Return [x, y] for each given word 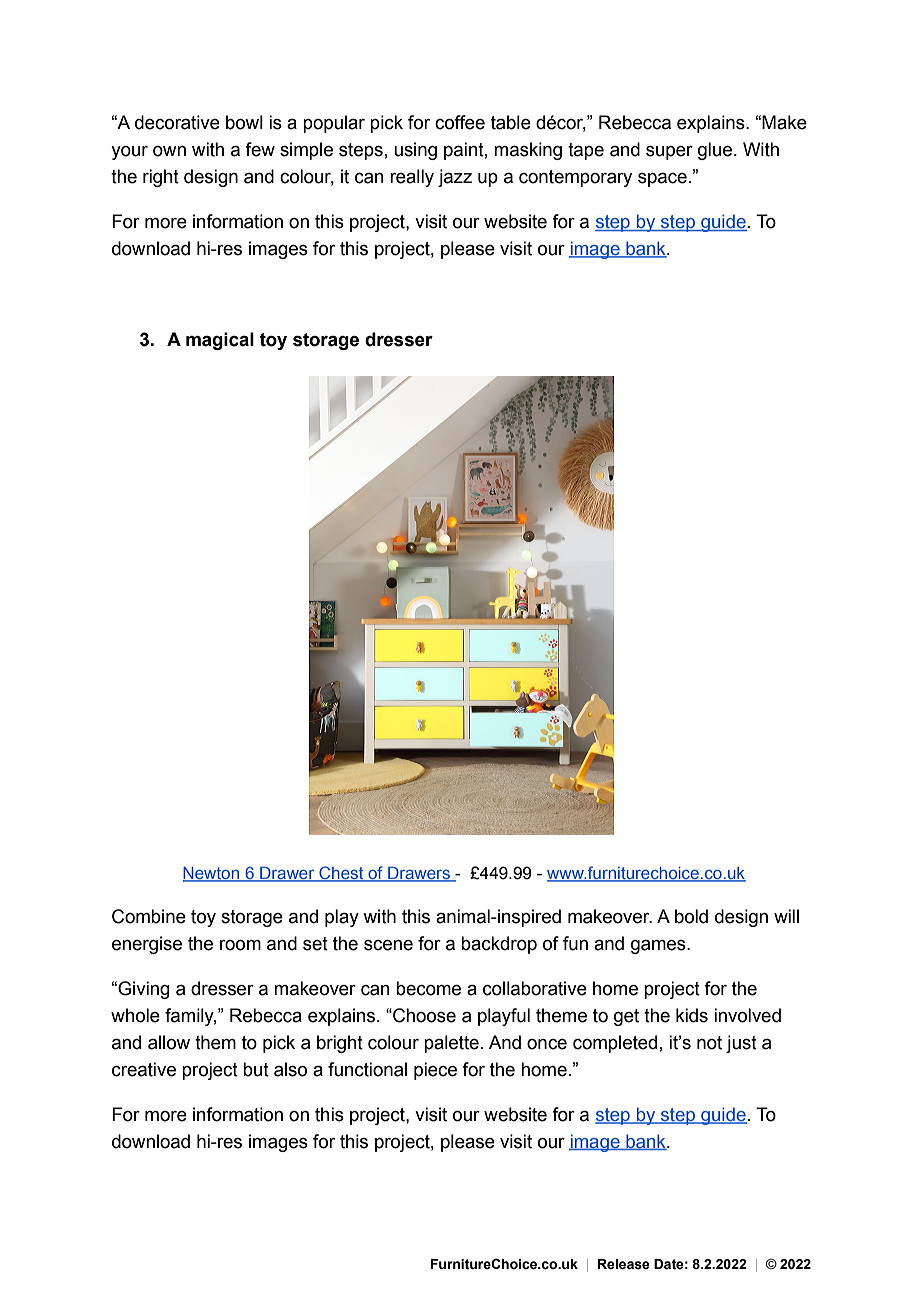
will [786, 916]
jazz [455, 178]
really [412, 178]
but [256, 1069]
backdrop [499, 945]
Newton [212, 874]
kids [692, 1015]
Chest [341, 873]
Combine [149, 916]
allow [169, 1042]
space [662, 180]
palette [451, 1044]
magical [220, 341]
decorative [177, 122]
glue [715, 151]
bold [691, 916]
